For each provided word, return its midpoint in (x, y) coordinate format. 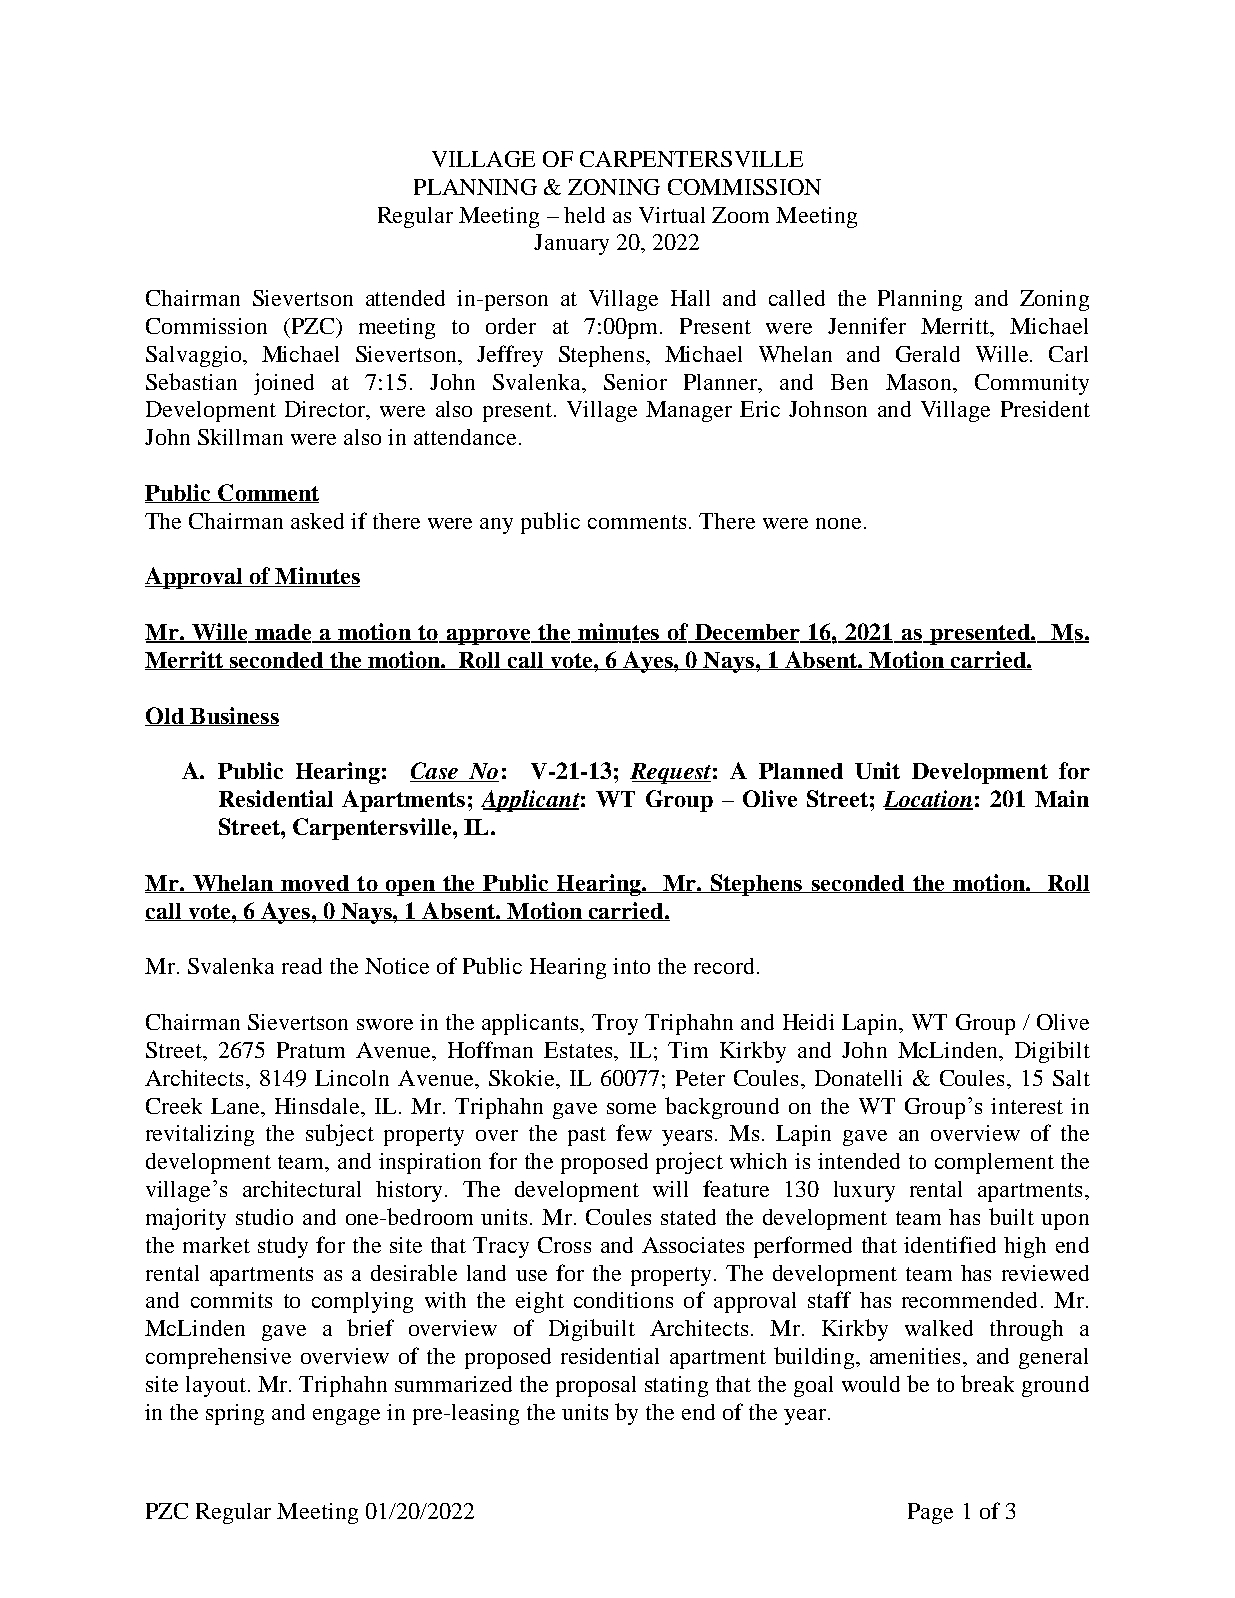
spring (235, 1414)
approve (488, 637)
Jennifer (867, 325)
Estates (578, 1050)
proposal (596, 1386)
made (283, 633)
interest (1027, 1106)
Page (930, 1513)
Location (928, 800)
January (571, 244)
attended (405, 298)
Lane (236, 1106)
